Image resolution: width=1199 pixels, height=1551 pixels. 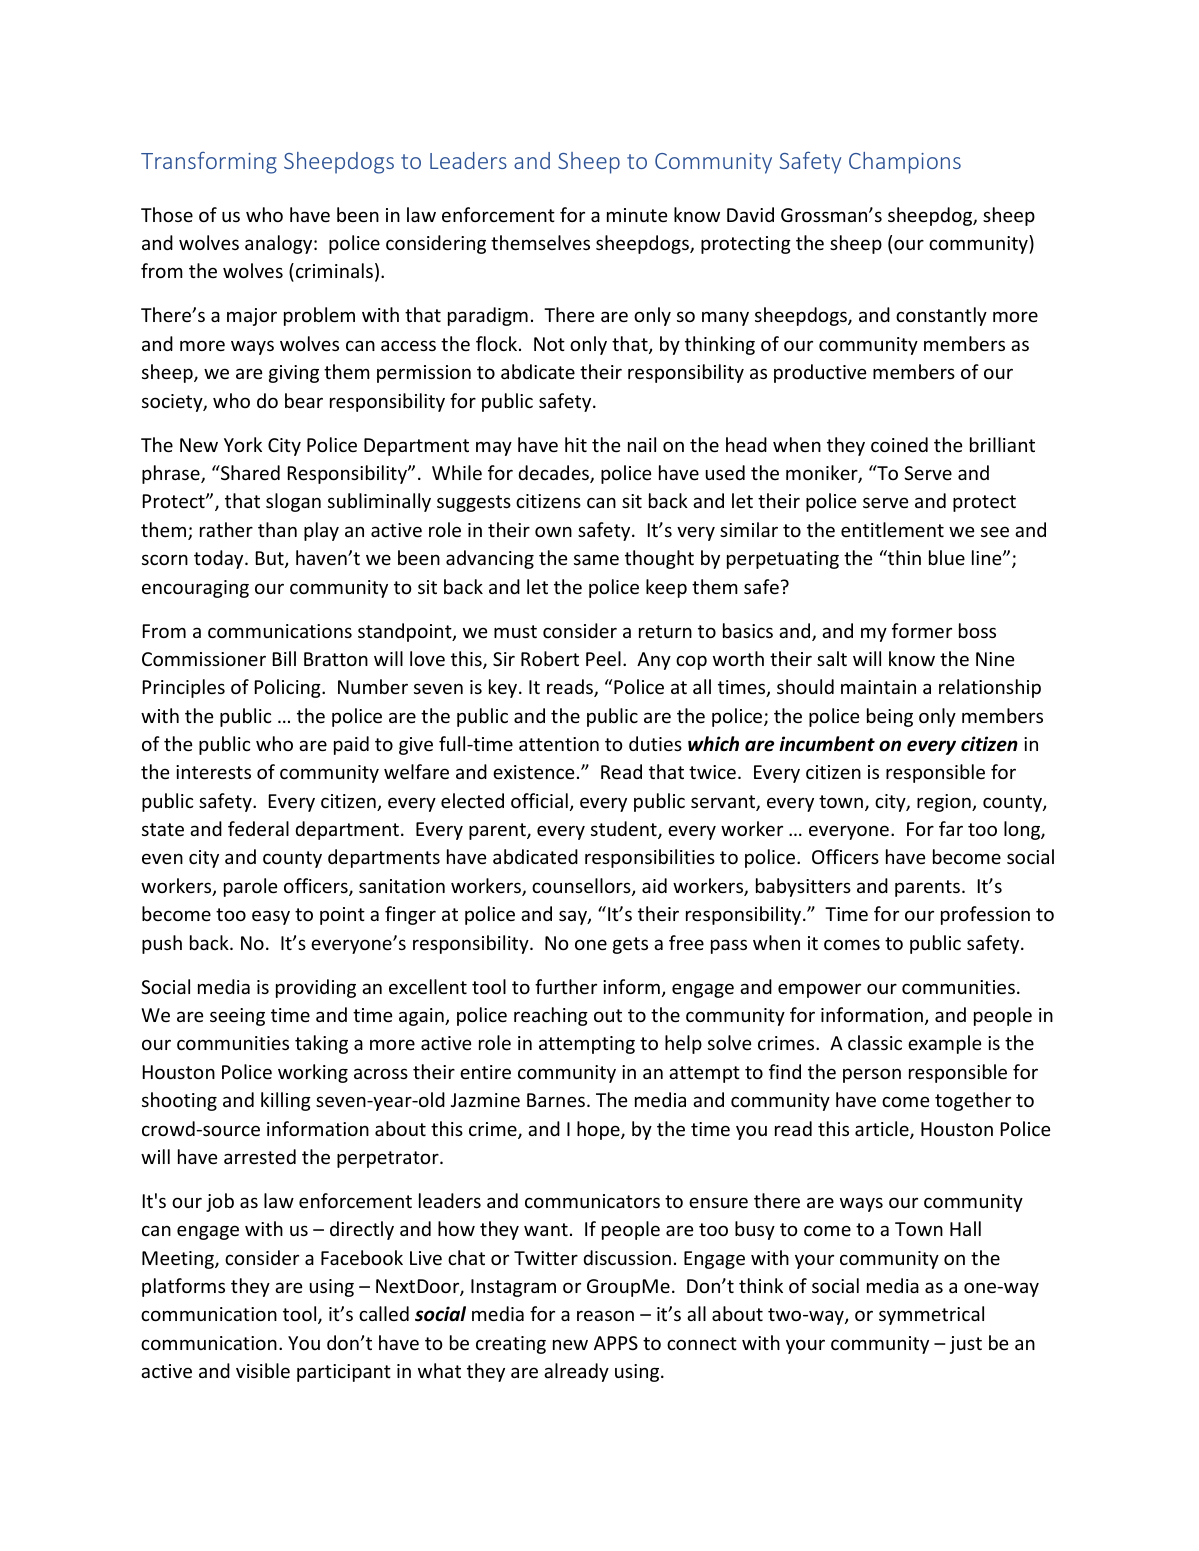 I want to click on empower, so click(x=819, y=990).
